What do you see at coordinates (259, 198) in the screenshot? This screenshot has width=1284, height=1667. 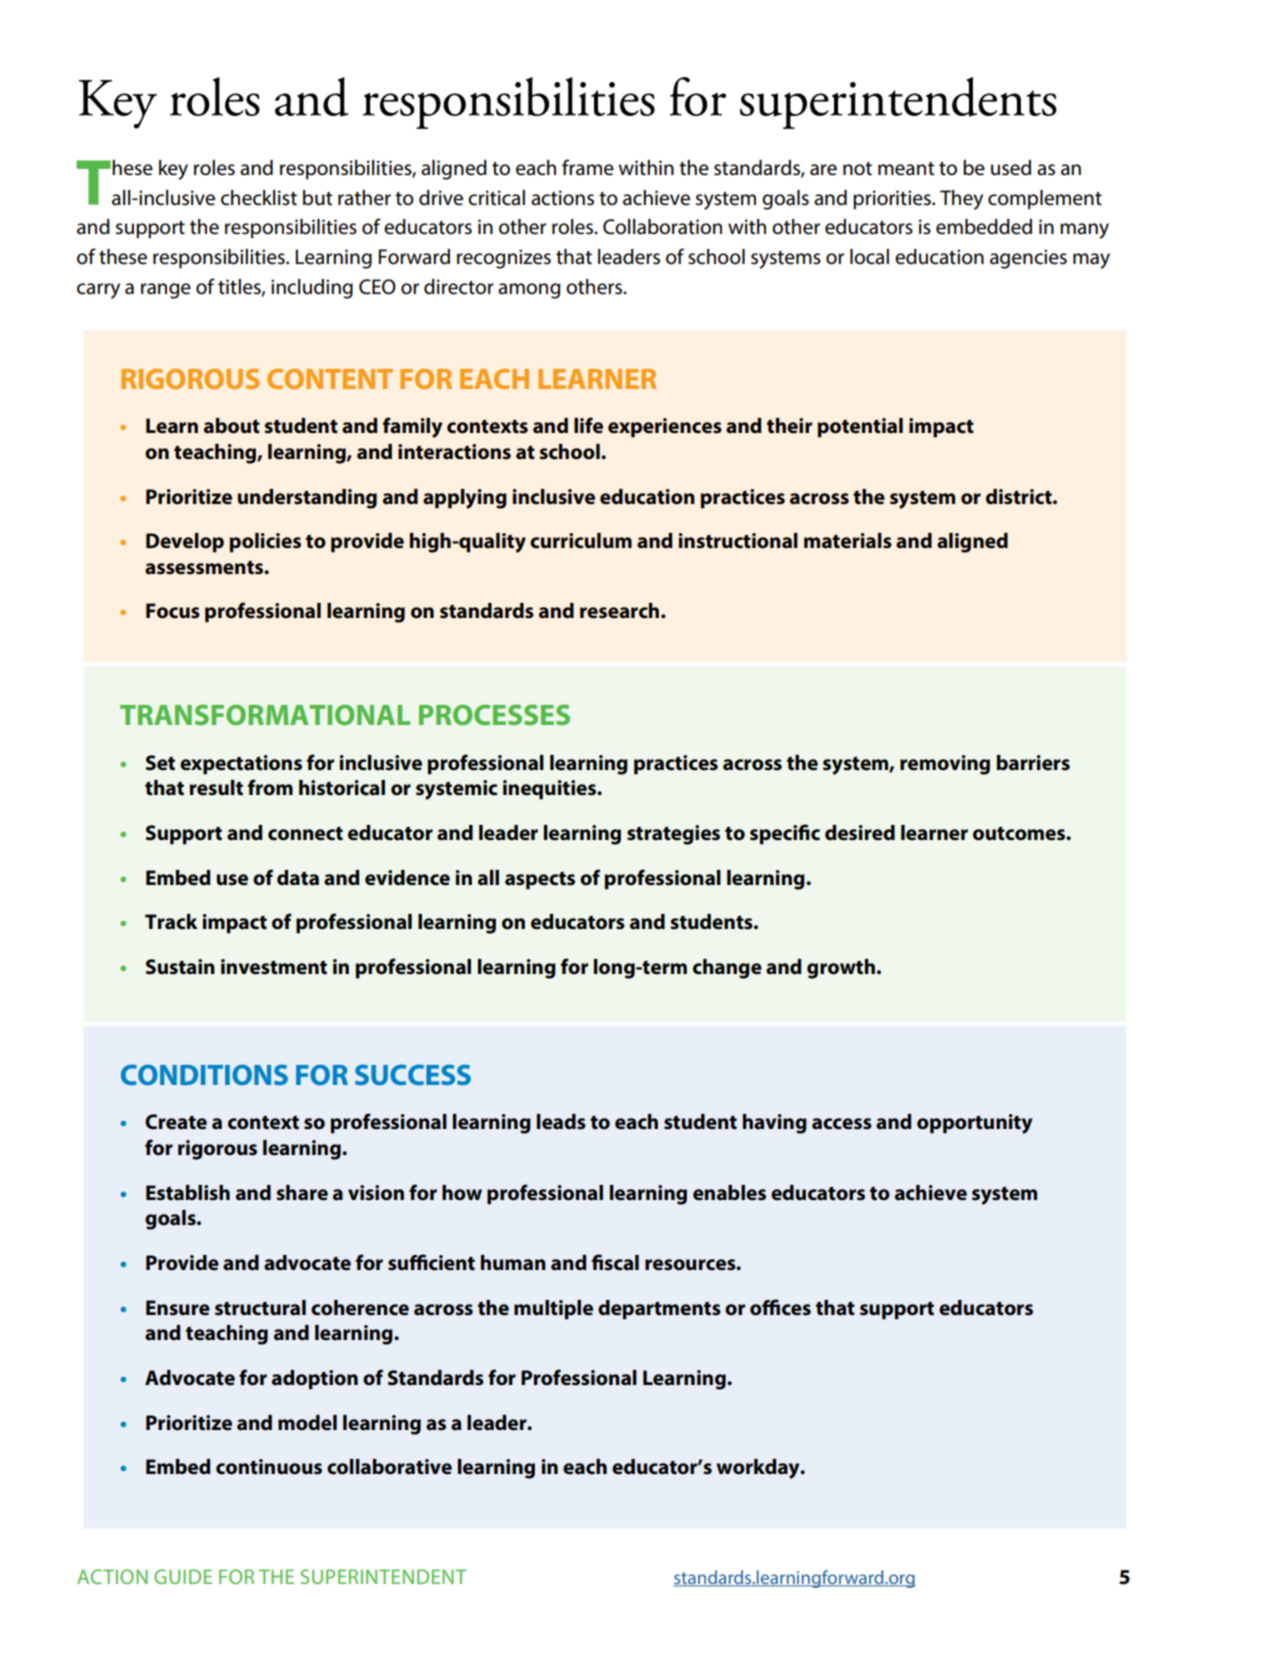 I see `checklist` at bounding box center [259, 198].
